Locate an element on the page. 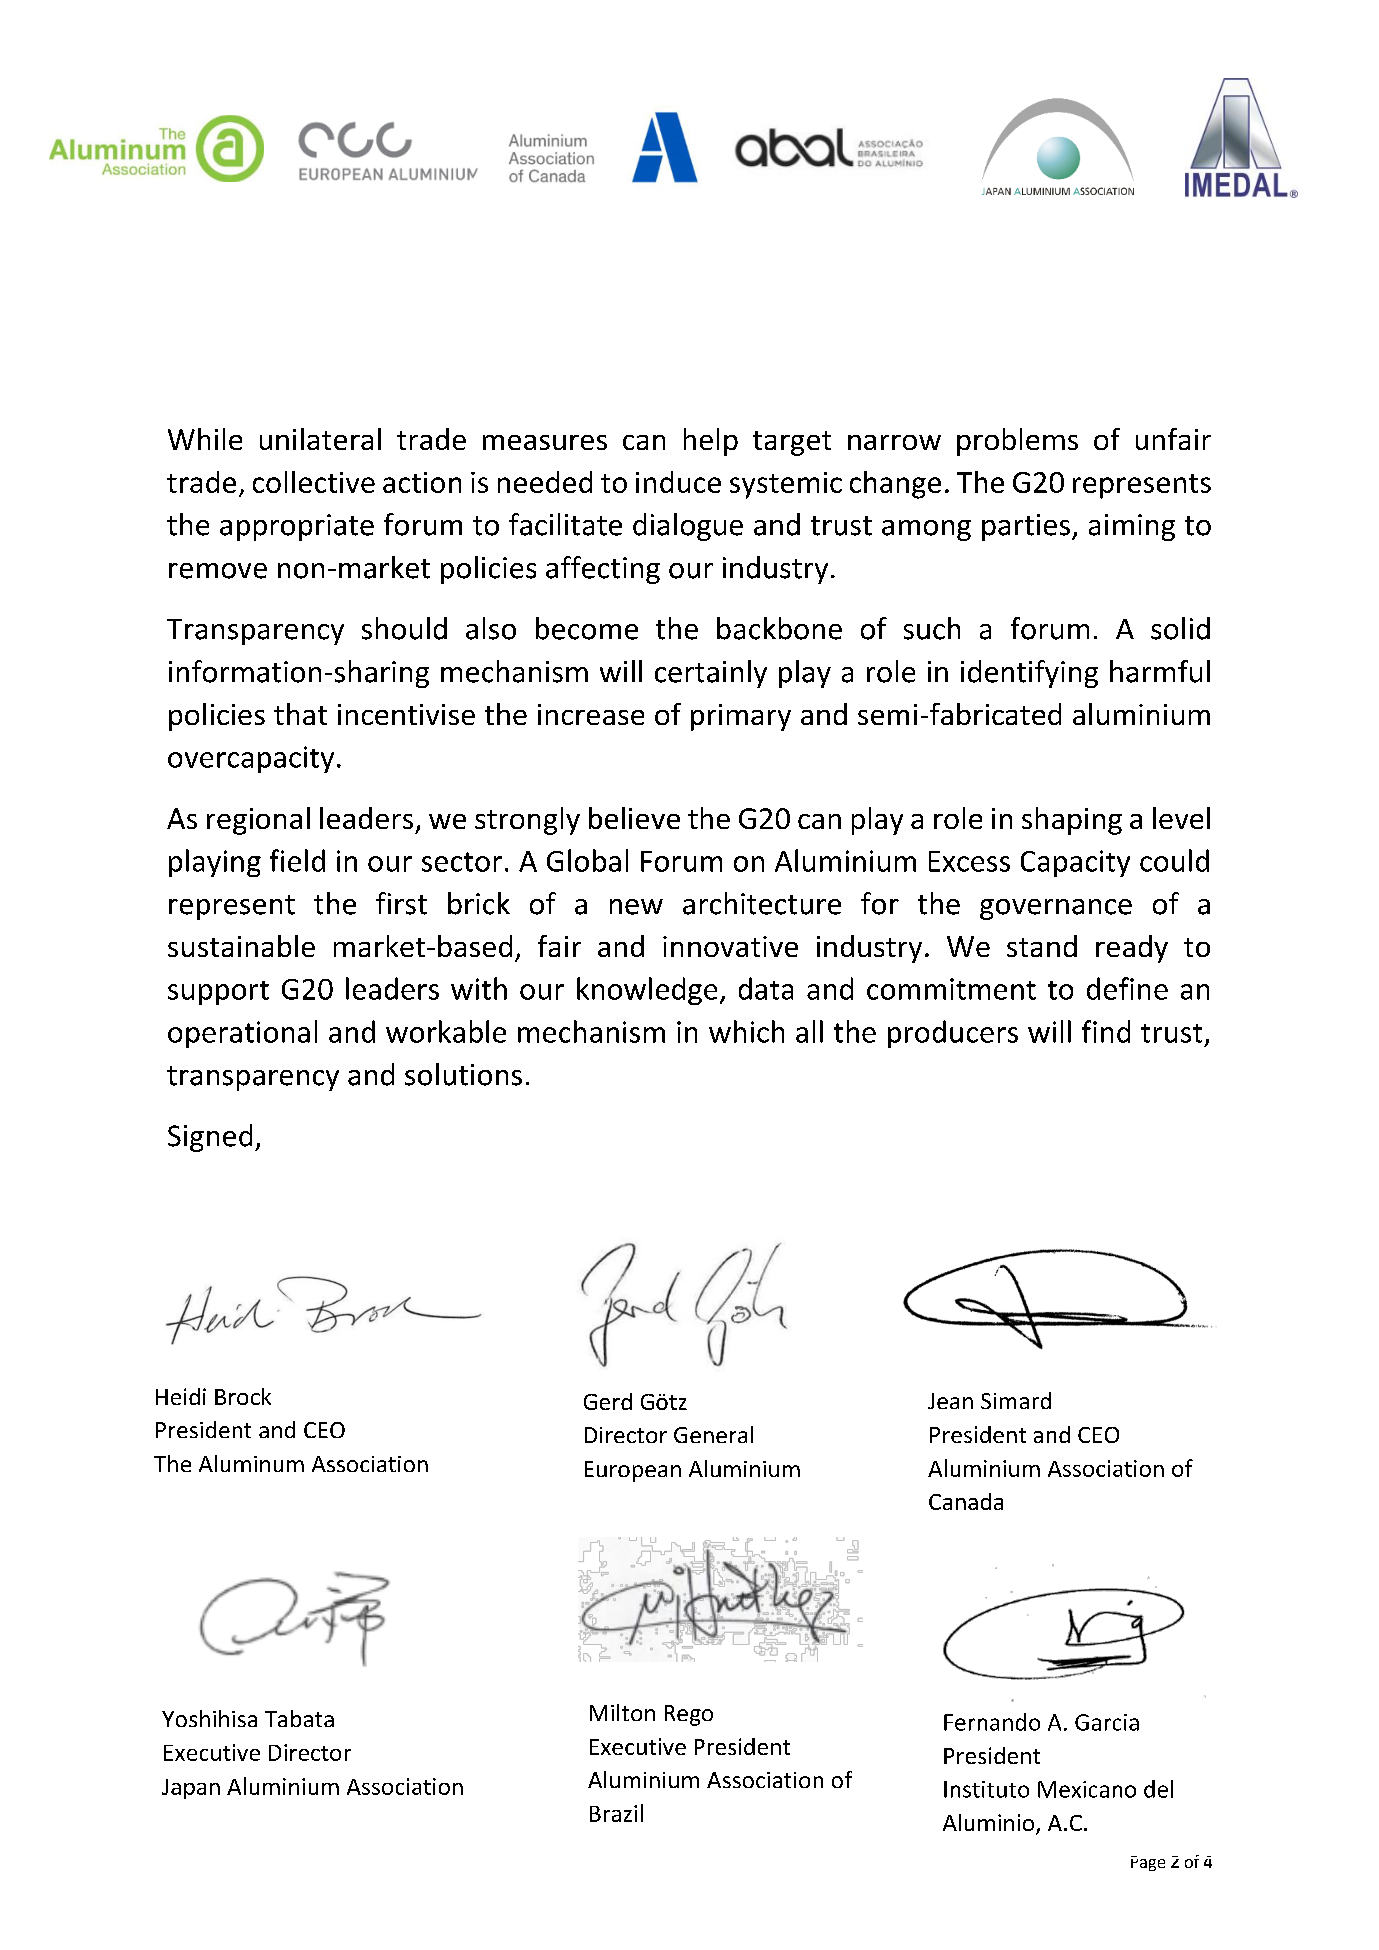  find is located at coordinates (1106, 1031).
